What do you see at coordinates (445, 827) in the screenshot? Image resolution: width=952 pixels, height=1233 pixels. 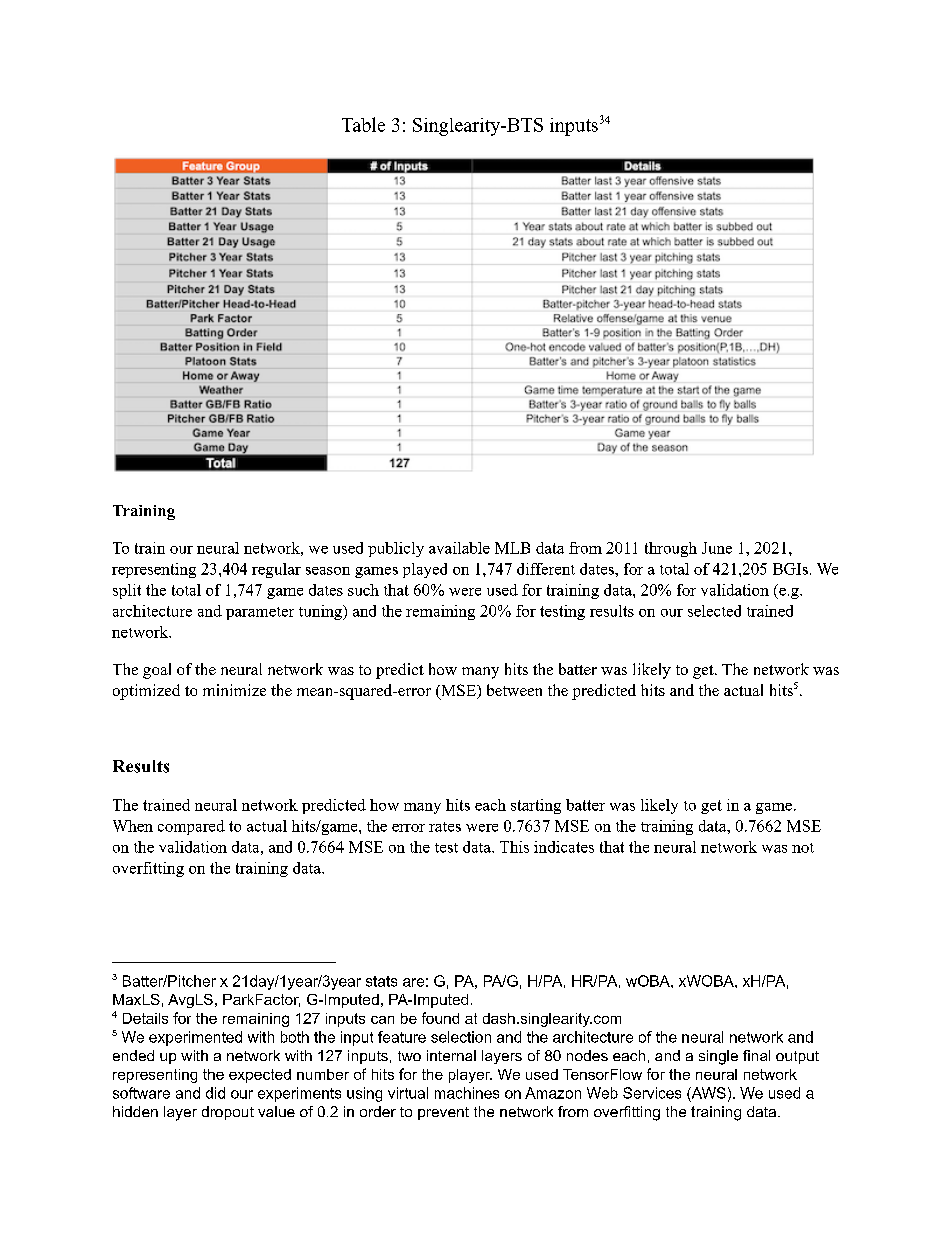 I see `rates` at bounding box center [445, 827].
